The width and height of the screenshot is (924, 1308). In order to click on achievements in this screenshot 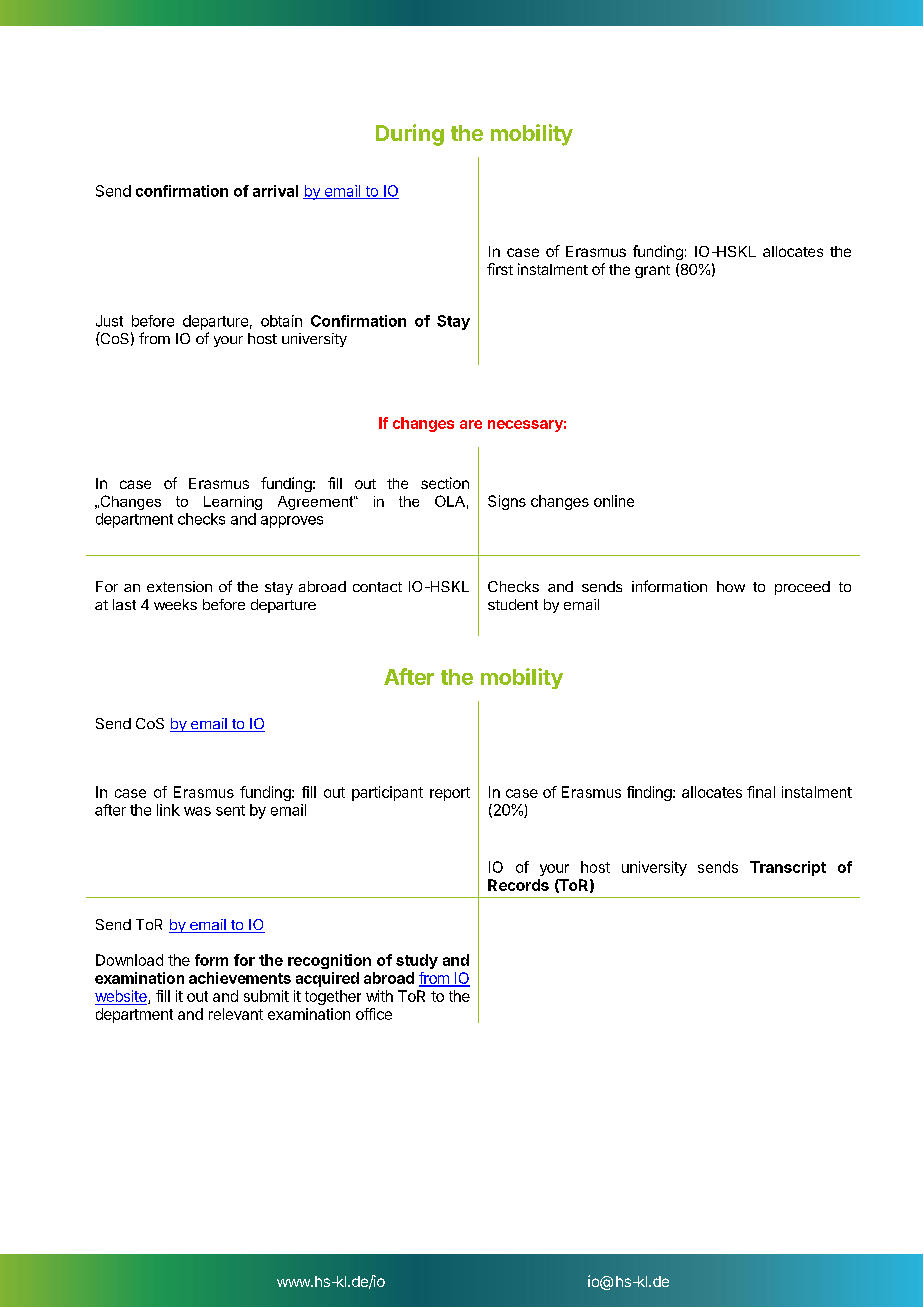, I will do `click(240, 978)`.
